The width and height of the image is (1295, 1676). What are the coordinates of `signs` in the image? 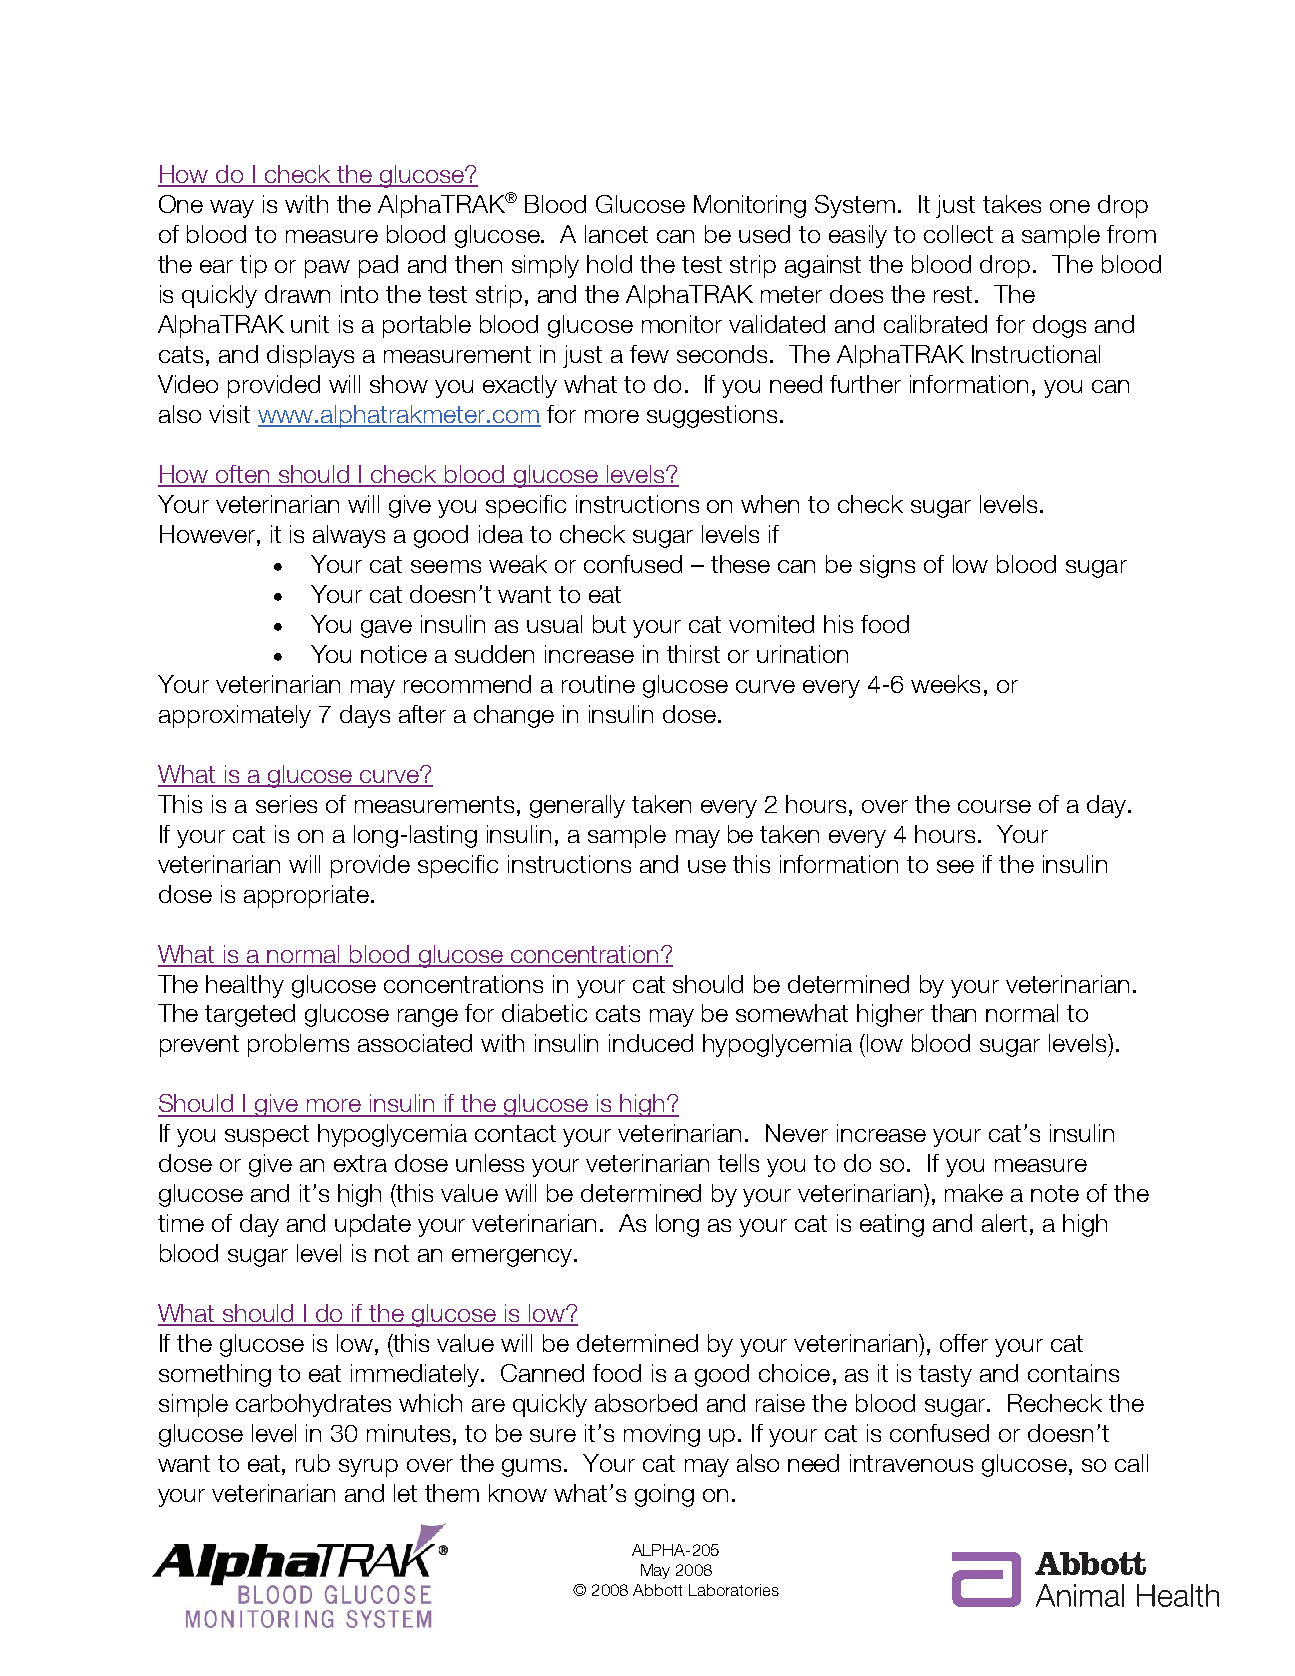 It's located at (887, 566).
